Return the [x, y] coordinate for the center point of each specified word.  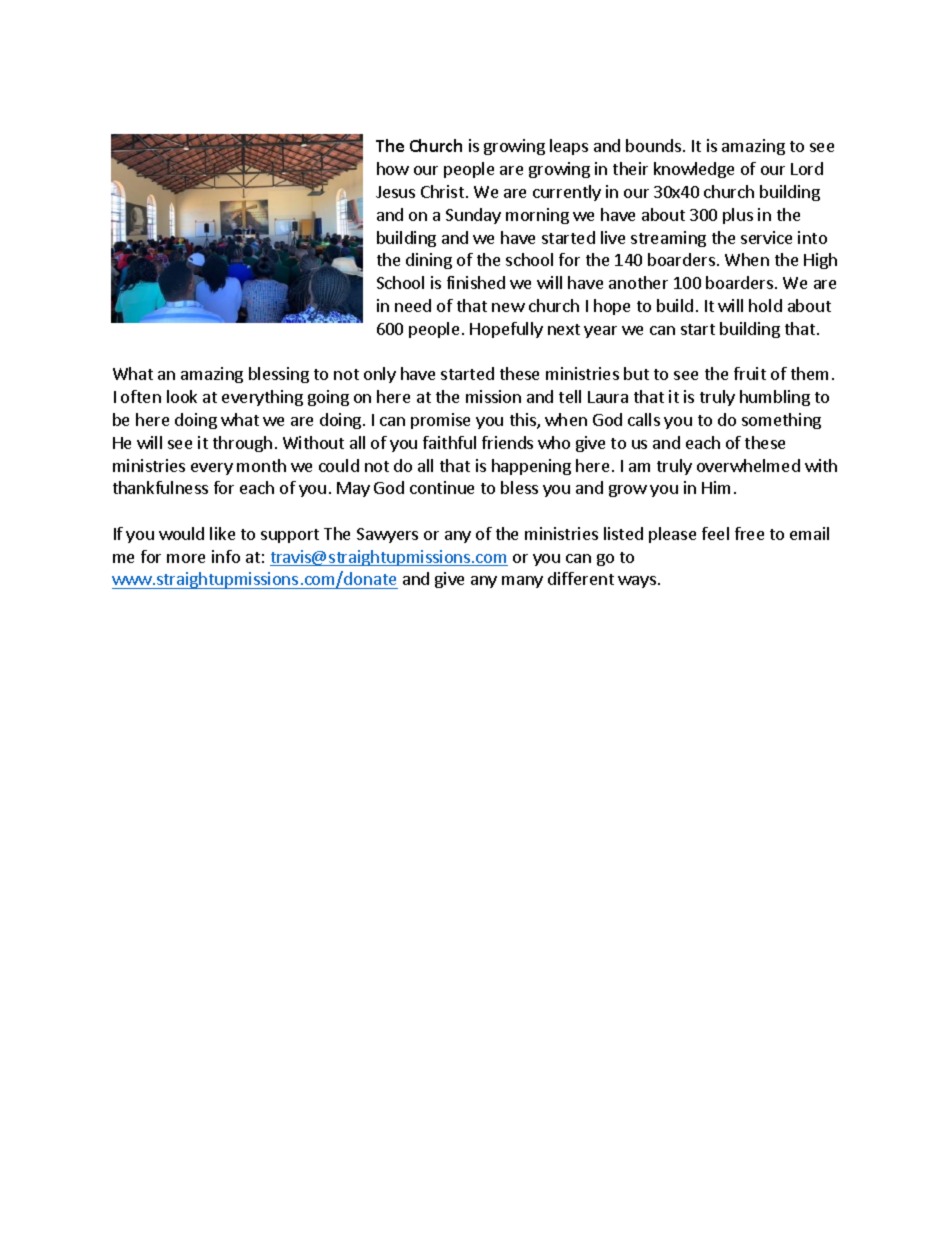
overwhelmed [748, 465]
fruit [750, 373]
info [226, 556]
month [261, 465]
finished [476, 282]
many [522, 582]
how [393, 168]
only [380, 375]
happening [531, 467]
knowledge [694, 170]
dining [429, 261]
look [182, 396]
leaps [569, 147]
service [766, 237]
